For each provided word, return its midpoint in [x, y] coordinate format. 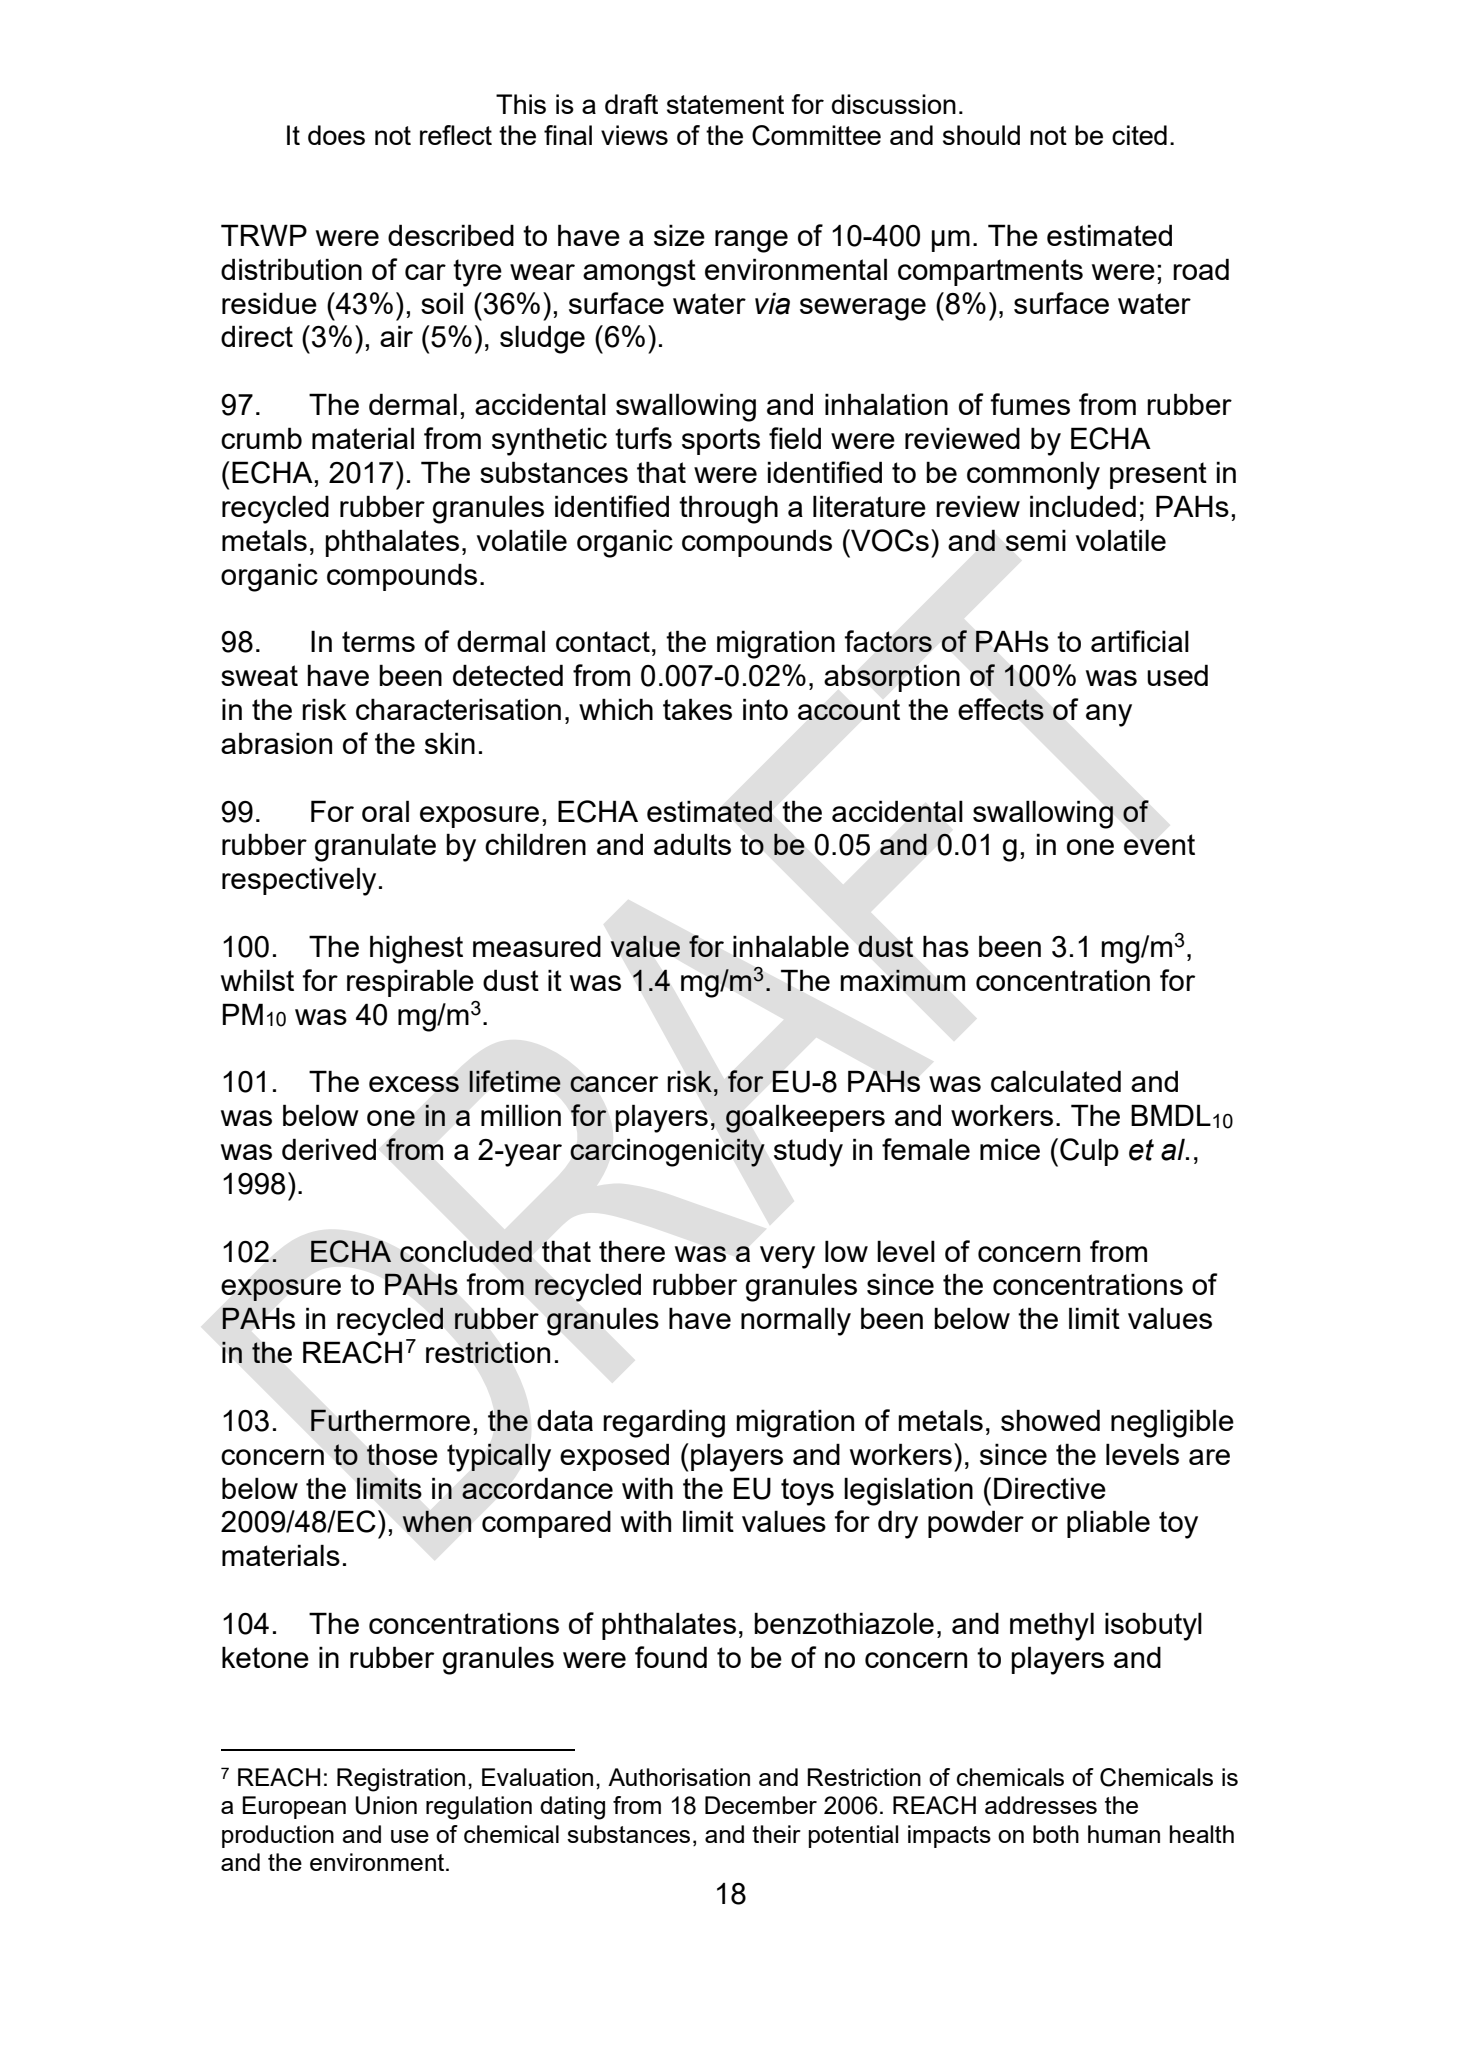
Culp [1089, 1152]
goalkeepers [805, 1118]
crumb [261, 438]
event [1159, 844]
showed [1050, 1420]
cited [1139, 135]
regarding [664, 1423]
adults [692, 844]
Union [386, 1805]
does [336, 135]
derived [329, 1149]
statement [725, 104]
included [1083, 506]
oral [385, 811]
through [728, 509]
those [402, 1454]
